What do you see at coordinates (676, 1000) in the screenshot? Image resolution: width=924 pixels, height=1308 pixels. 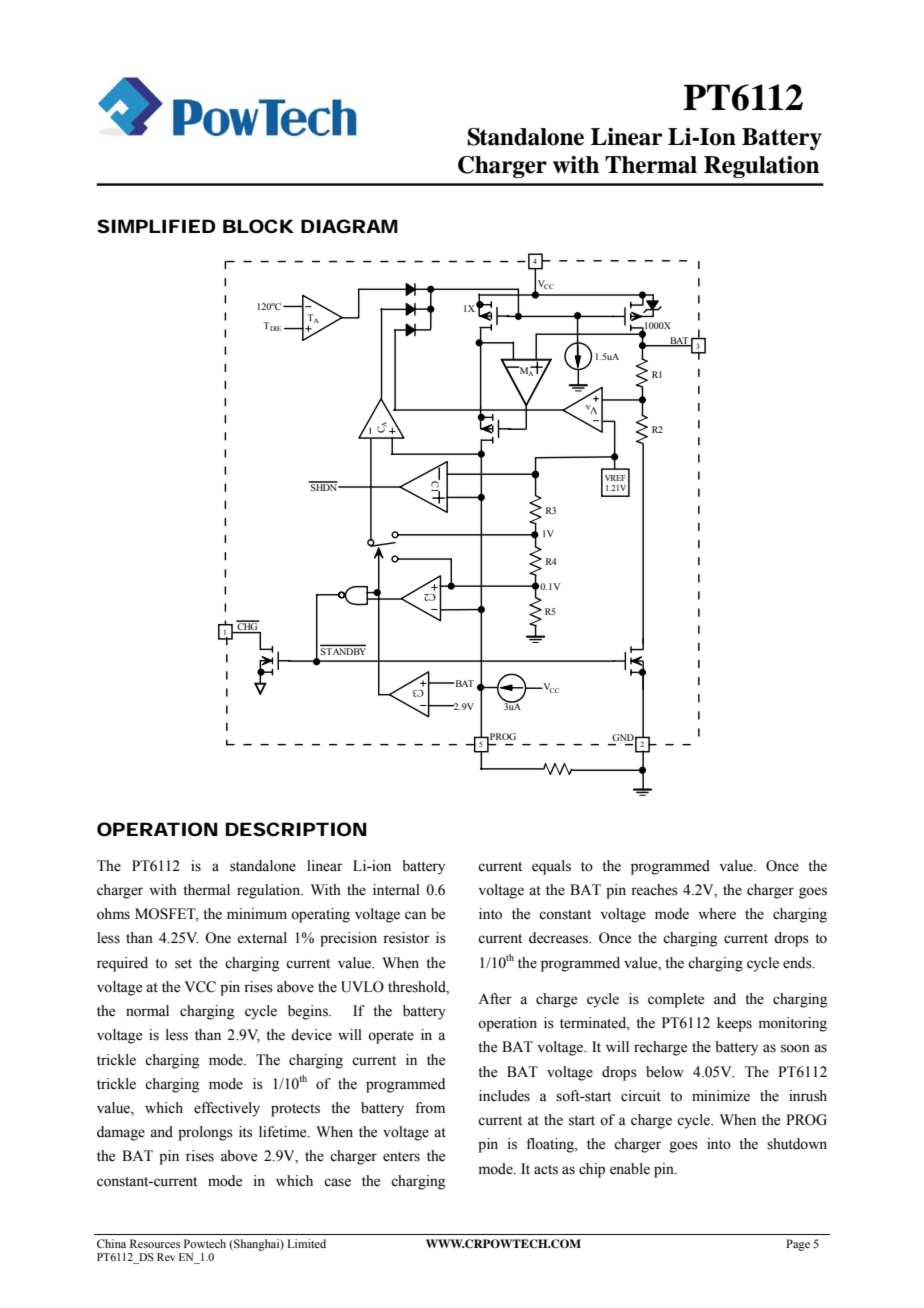 I see `complete` at bounding box center [676, 1000].
